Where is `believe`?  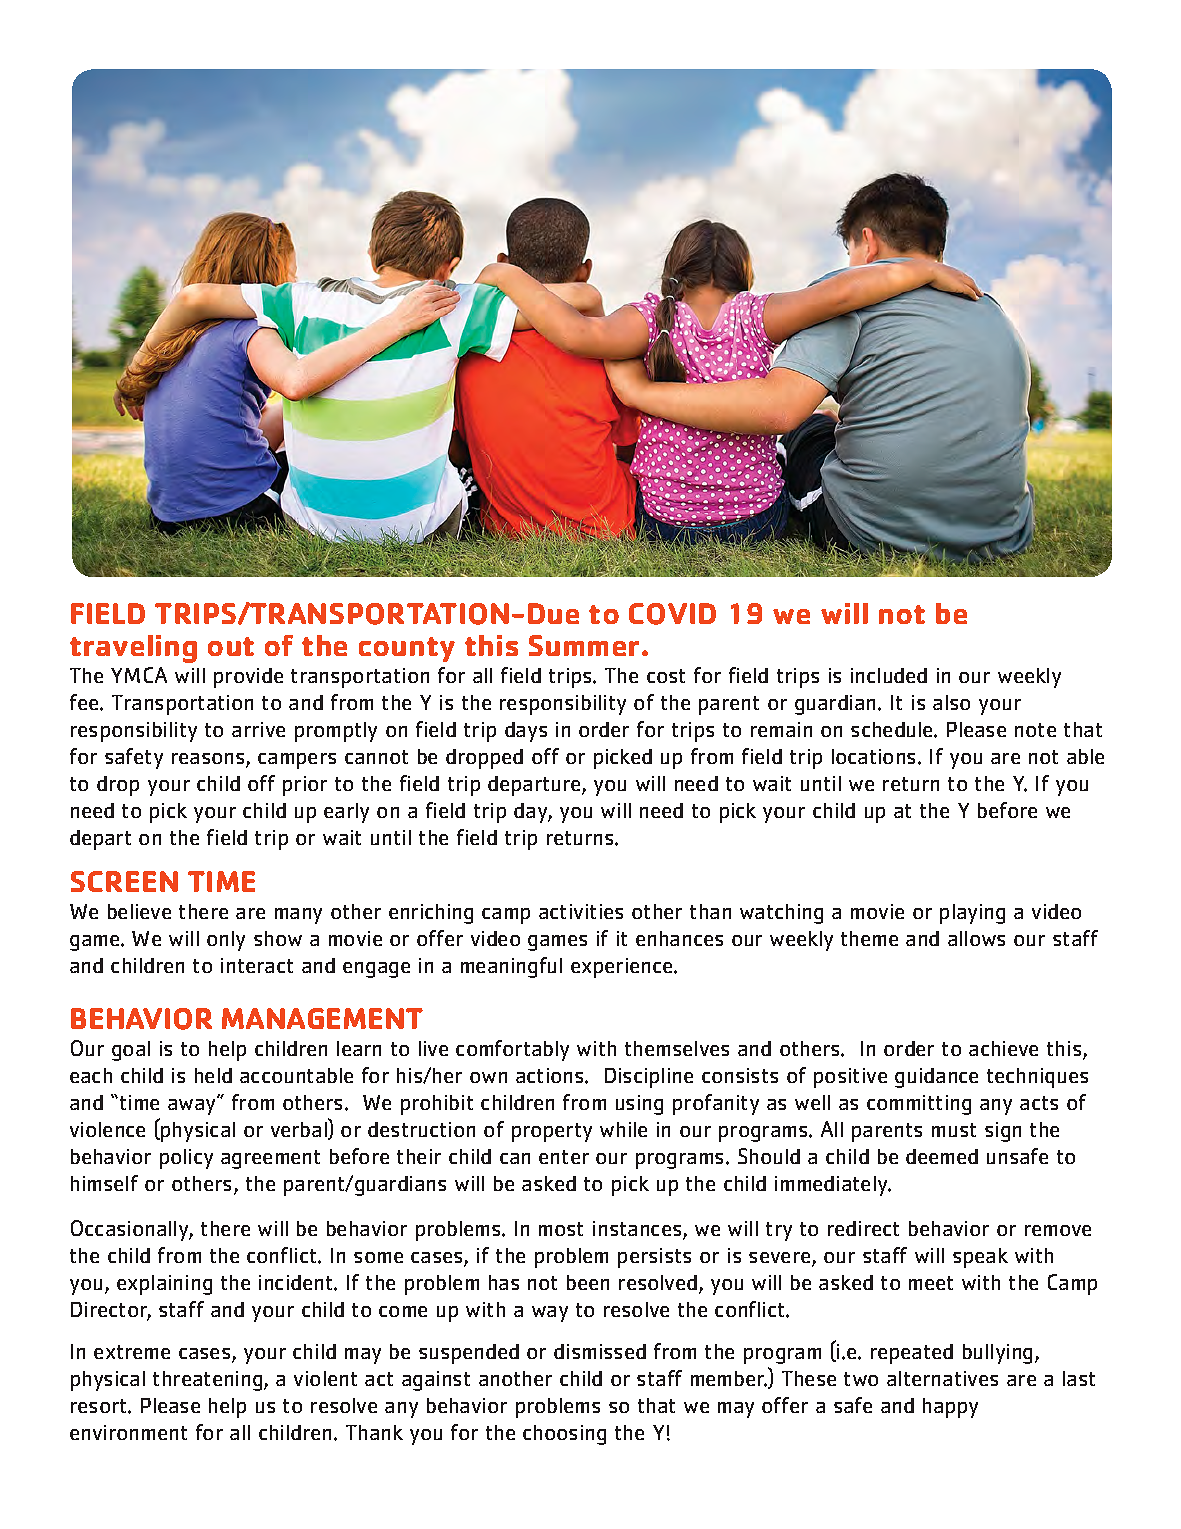
believe is located at coordinates (139, 911).
